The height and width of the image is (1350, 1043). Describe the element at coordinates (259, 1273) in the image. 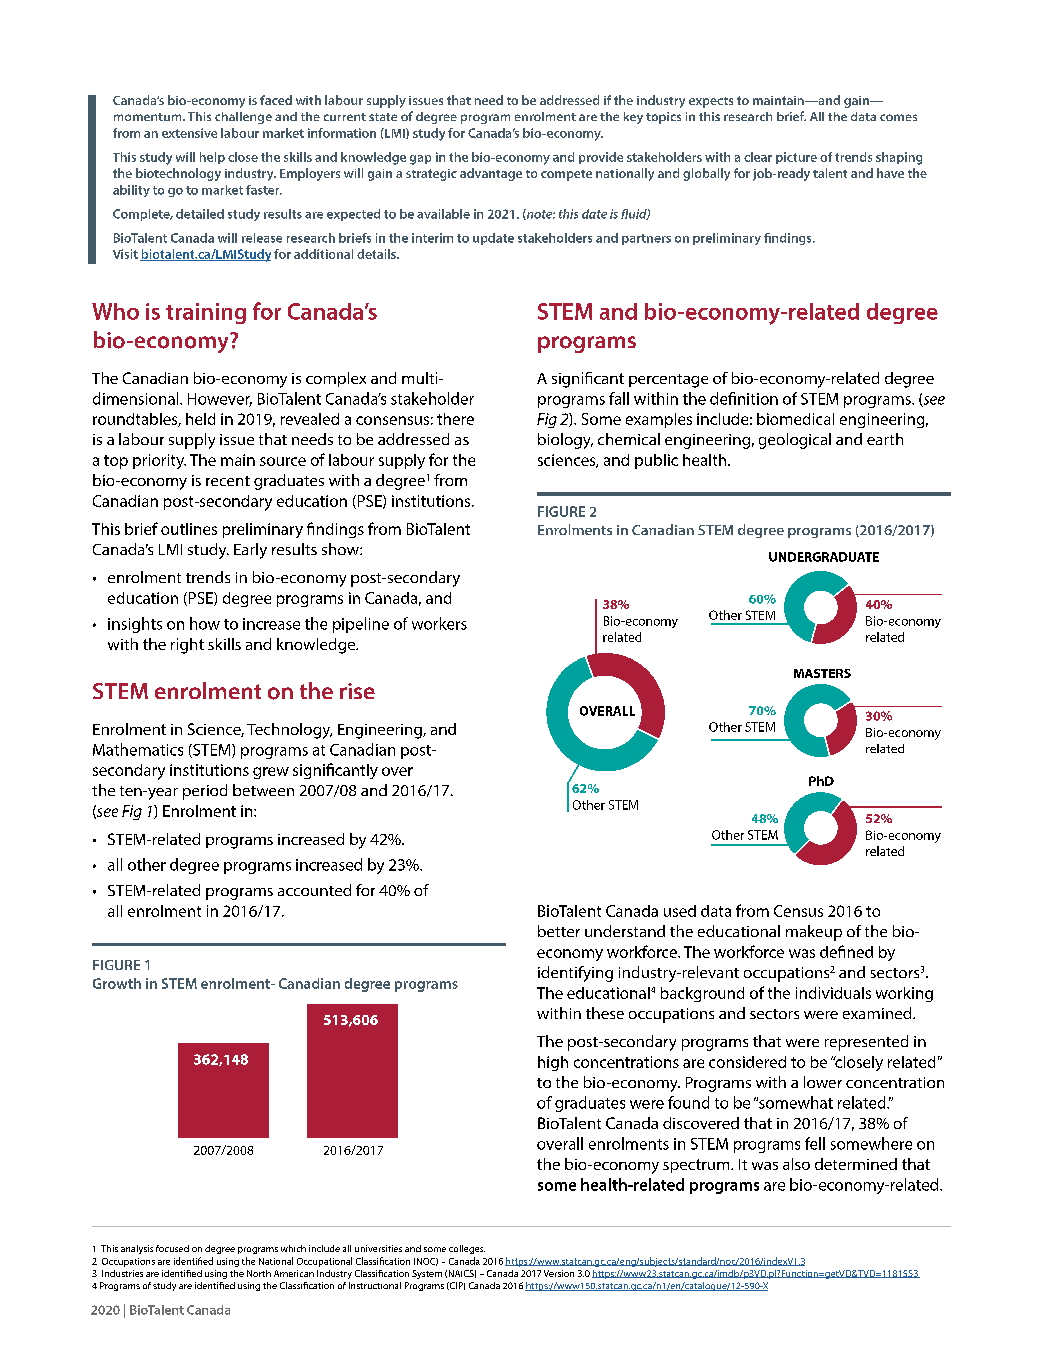

I see `North` at that location.
